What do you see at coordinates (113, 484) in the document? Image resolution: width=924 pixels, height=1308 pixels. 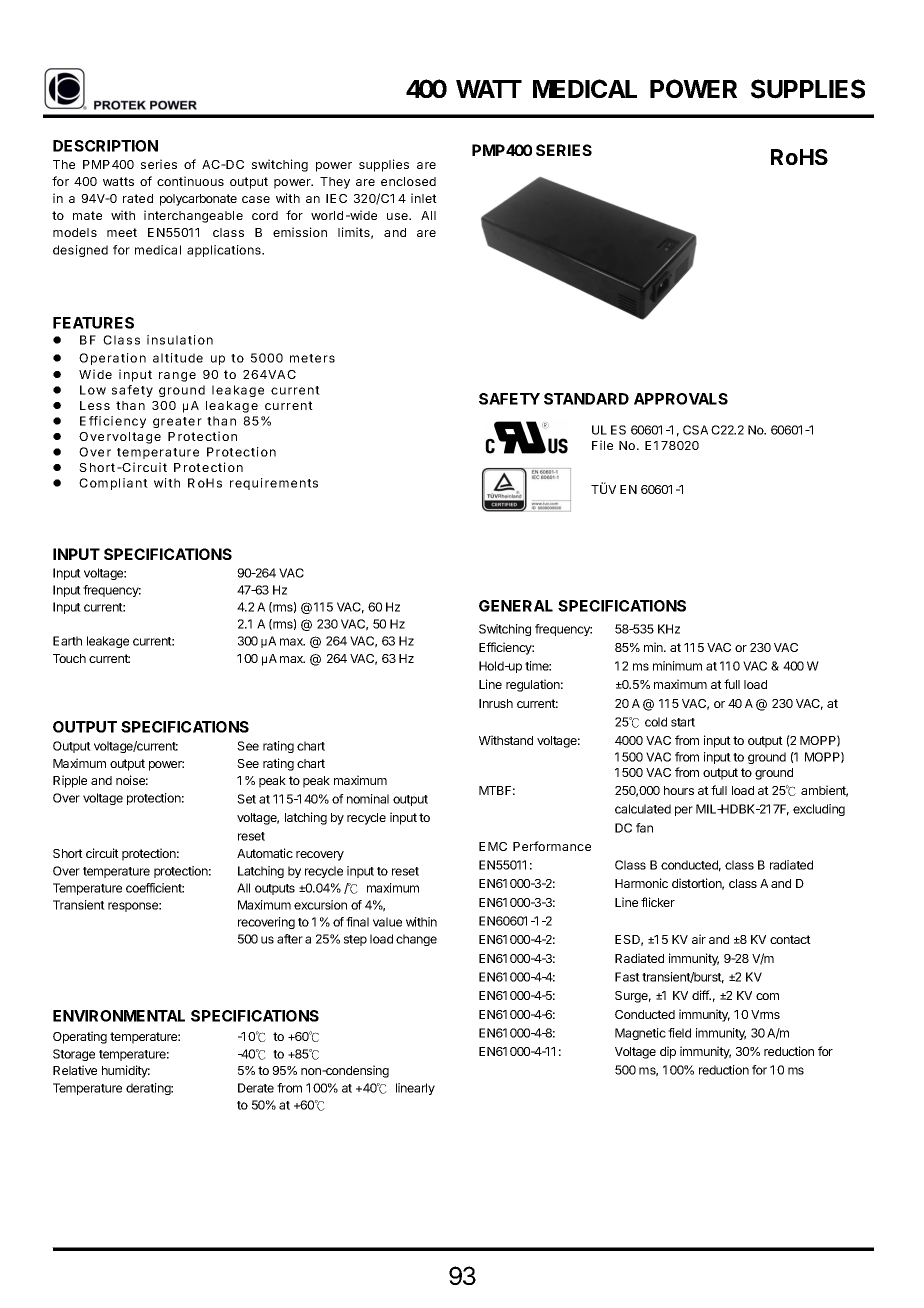 I see `Compliant` at bounding box center [113, 484].
